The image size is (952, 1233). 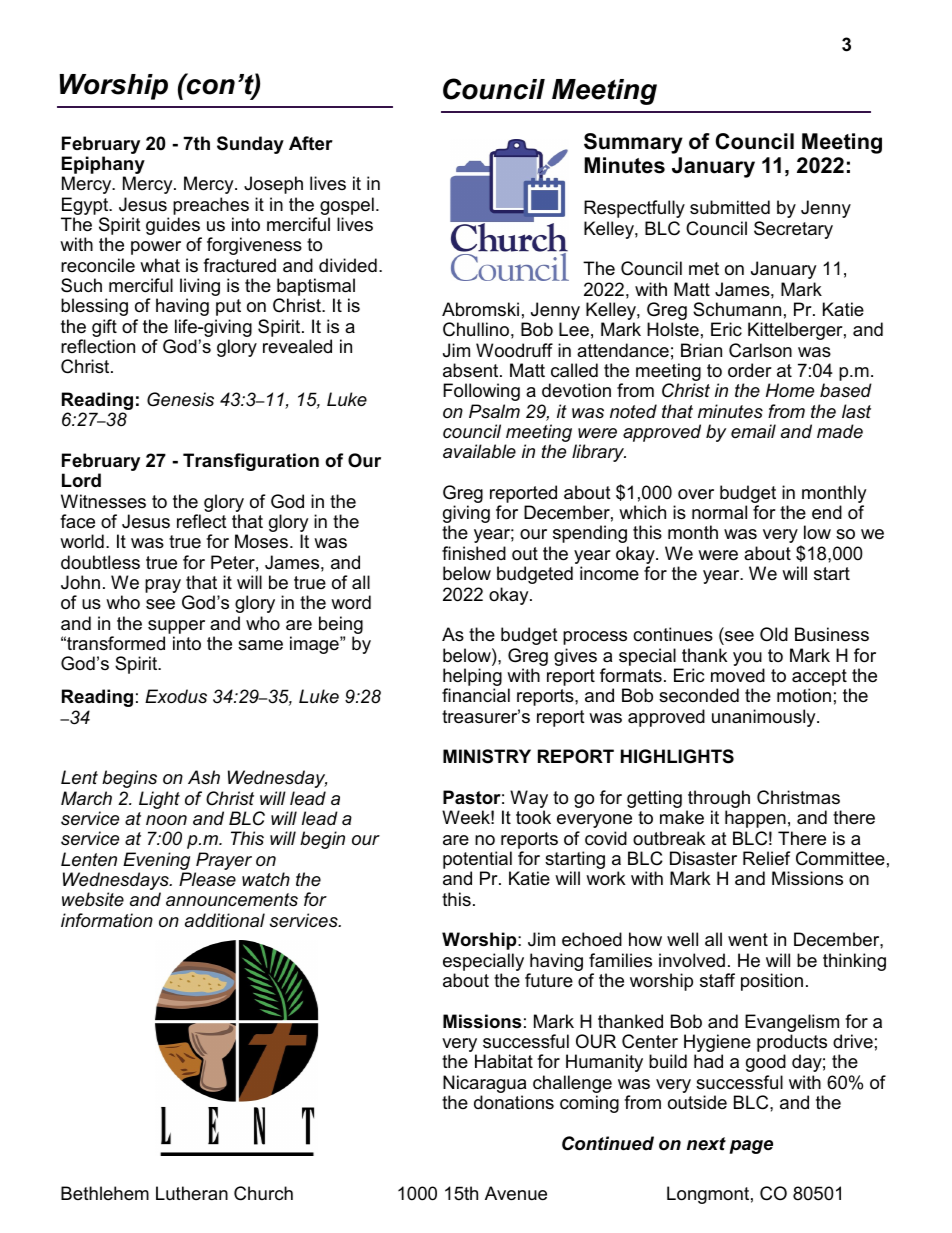 I want to click on Genesis, so click(x=180, y=399).
